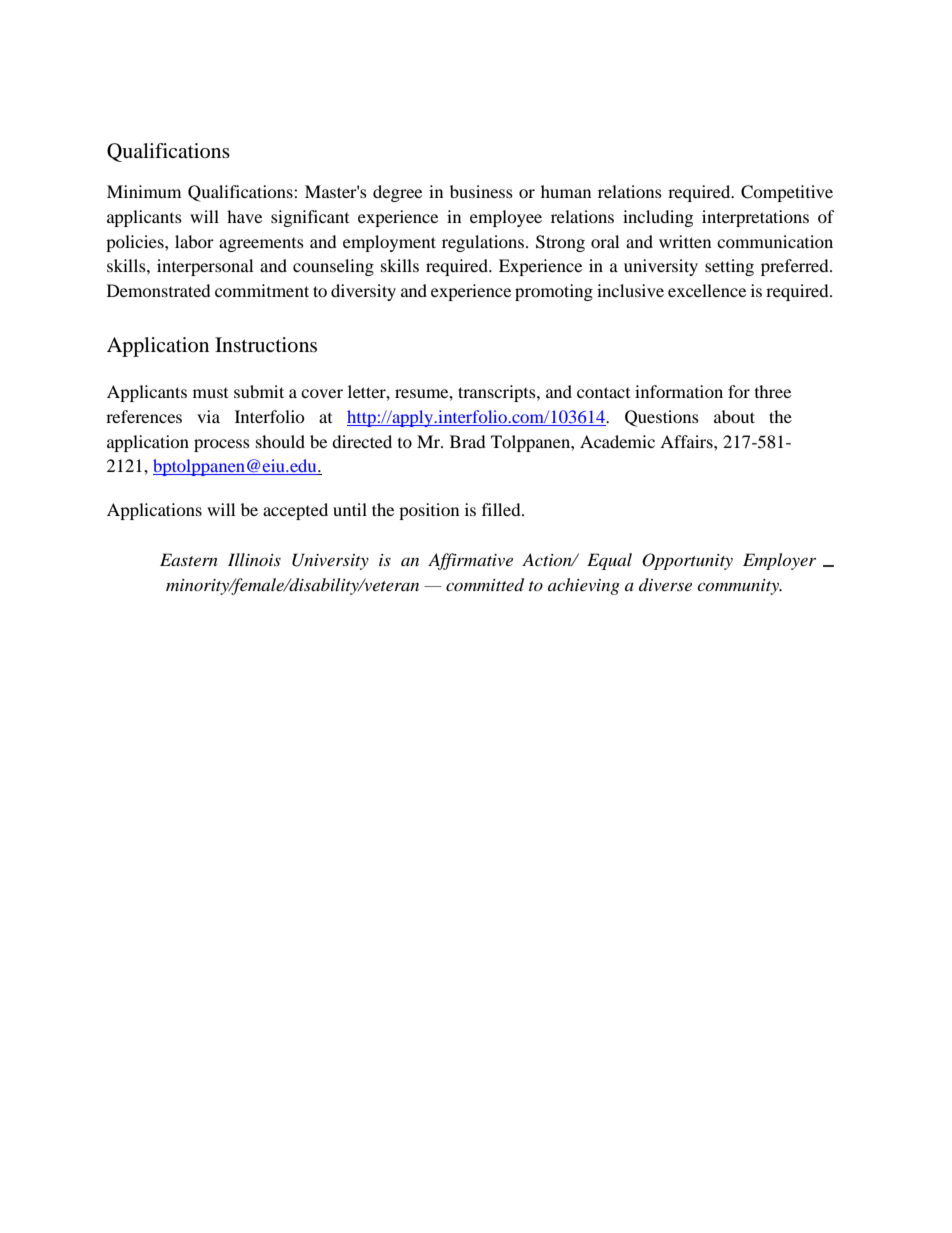  What do you see at coordinates (244, 216) in the document?
I see `have` at bounding box center [244, 216].
